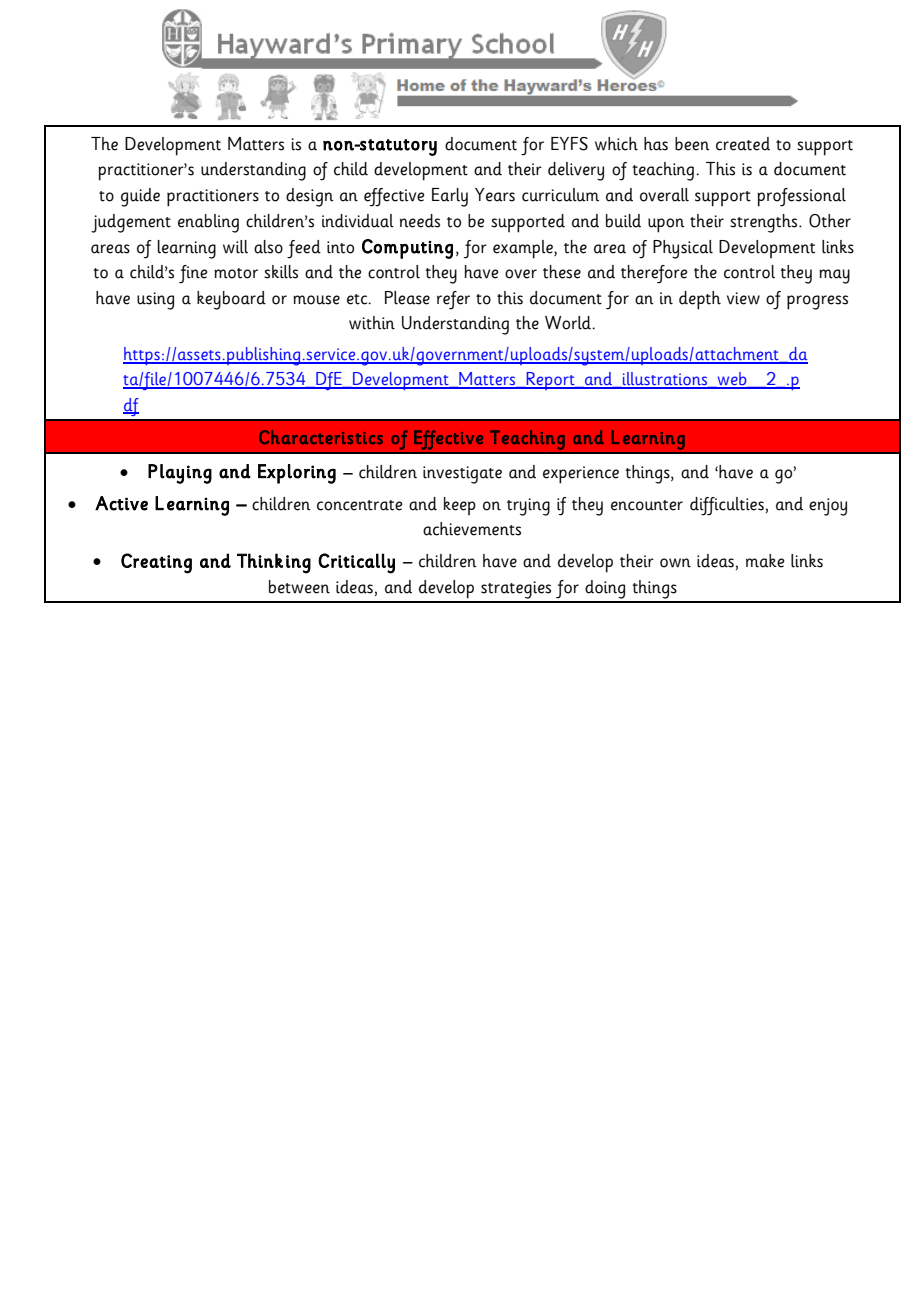 The width and height of the screenshot is (924, 1307). What do you see at coordinates (453, 300) in the screenshot?
I see `refer` at bounding box center [453, 300].
